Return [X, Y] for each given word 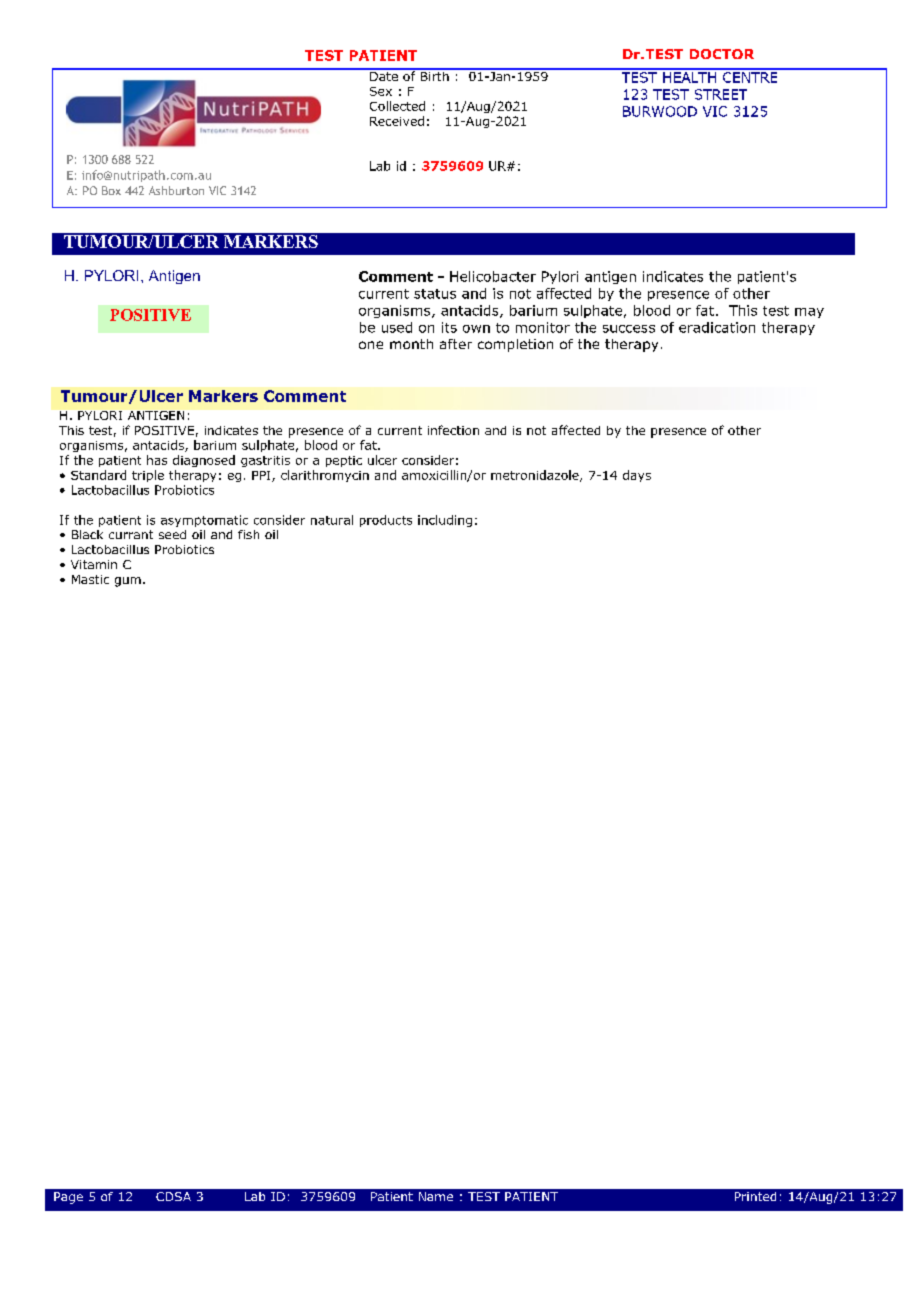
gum [128, 582]
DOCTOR [722, 54]
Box [111, 190]
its [449, 327]
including [445, 521]
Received [397, 121]
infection [453, 430]
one [371, 345]
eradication [717, 327]
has [157, 460]
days [637, 476]
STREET [721, 94]
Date [384, 75]
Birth [434, 75]
